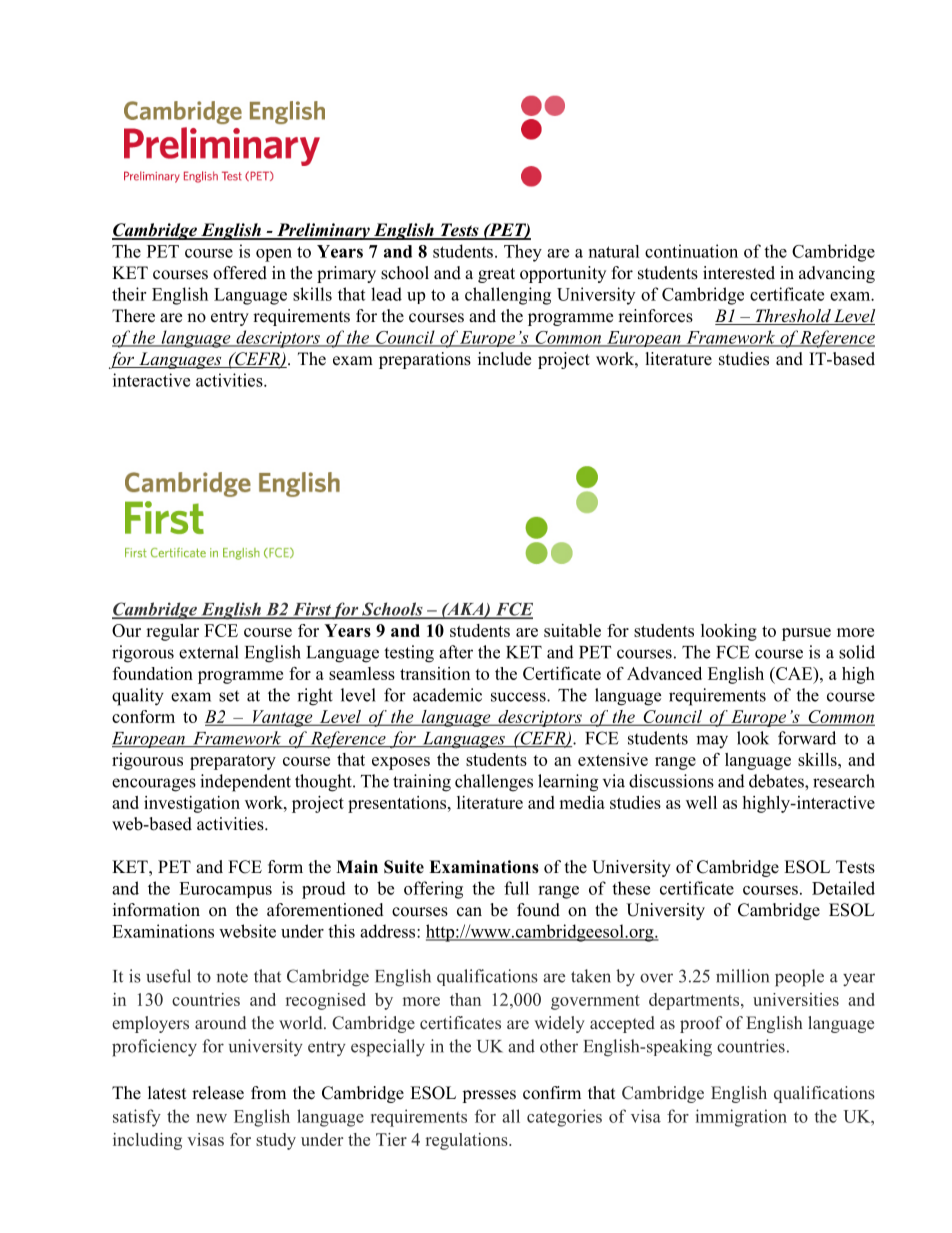  I want to click on interested, so click(739, 273).
